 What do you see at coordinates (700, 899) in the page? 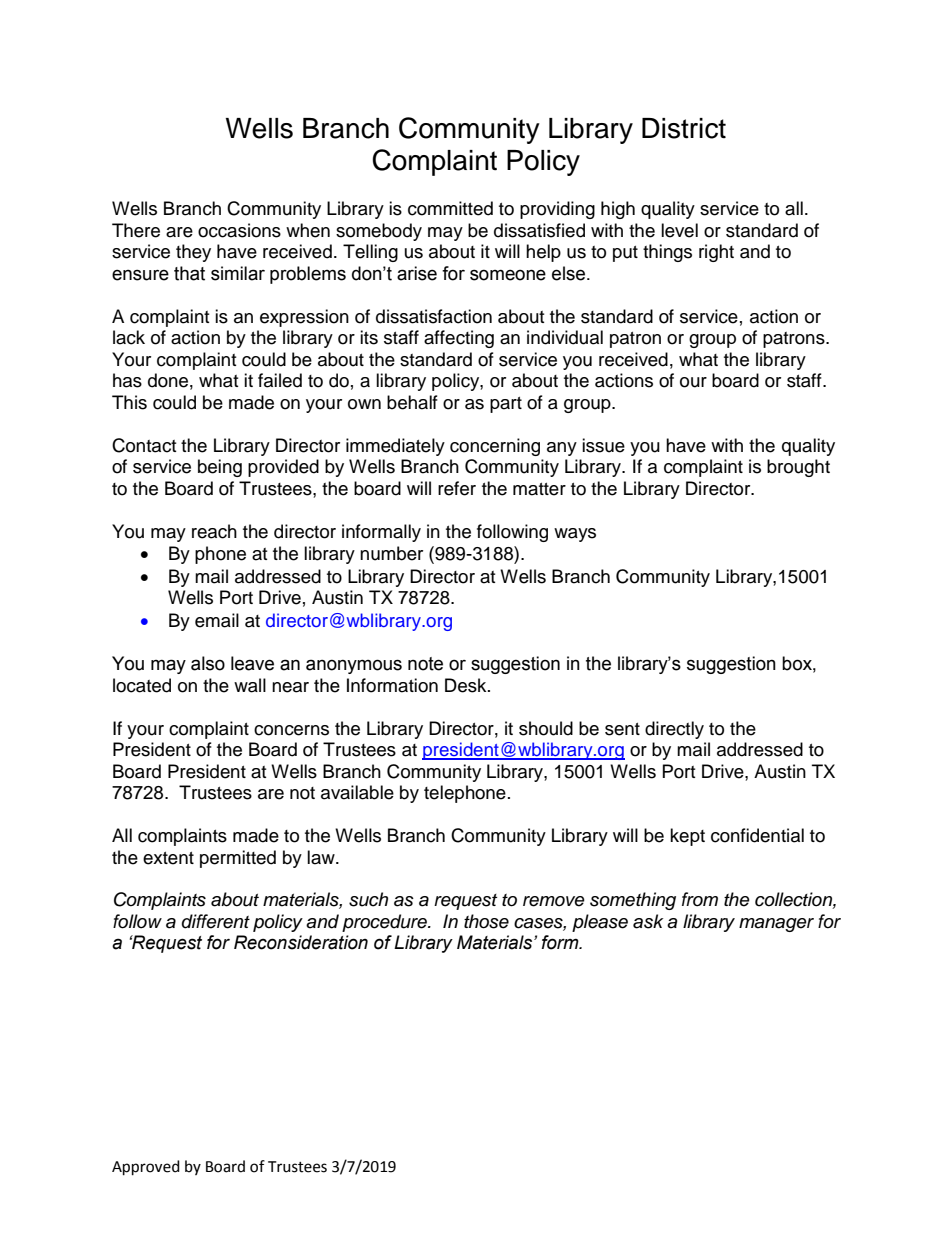
I see `from` at bounding box center [700, 899].
